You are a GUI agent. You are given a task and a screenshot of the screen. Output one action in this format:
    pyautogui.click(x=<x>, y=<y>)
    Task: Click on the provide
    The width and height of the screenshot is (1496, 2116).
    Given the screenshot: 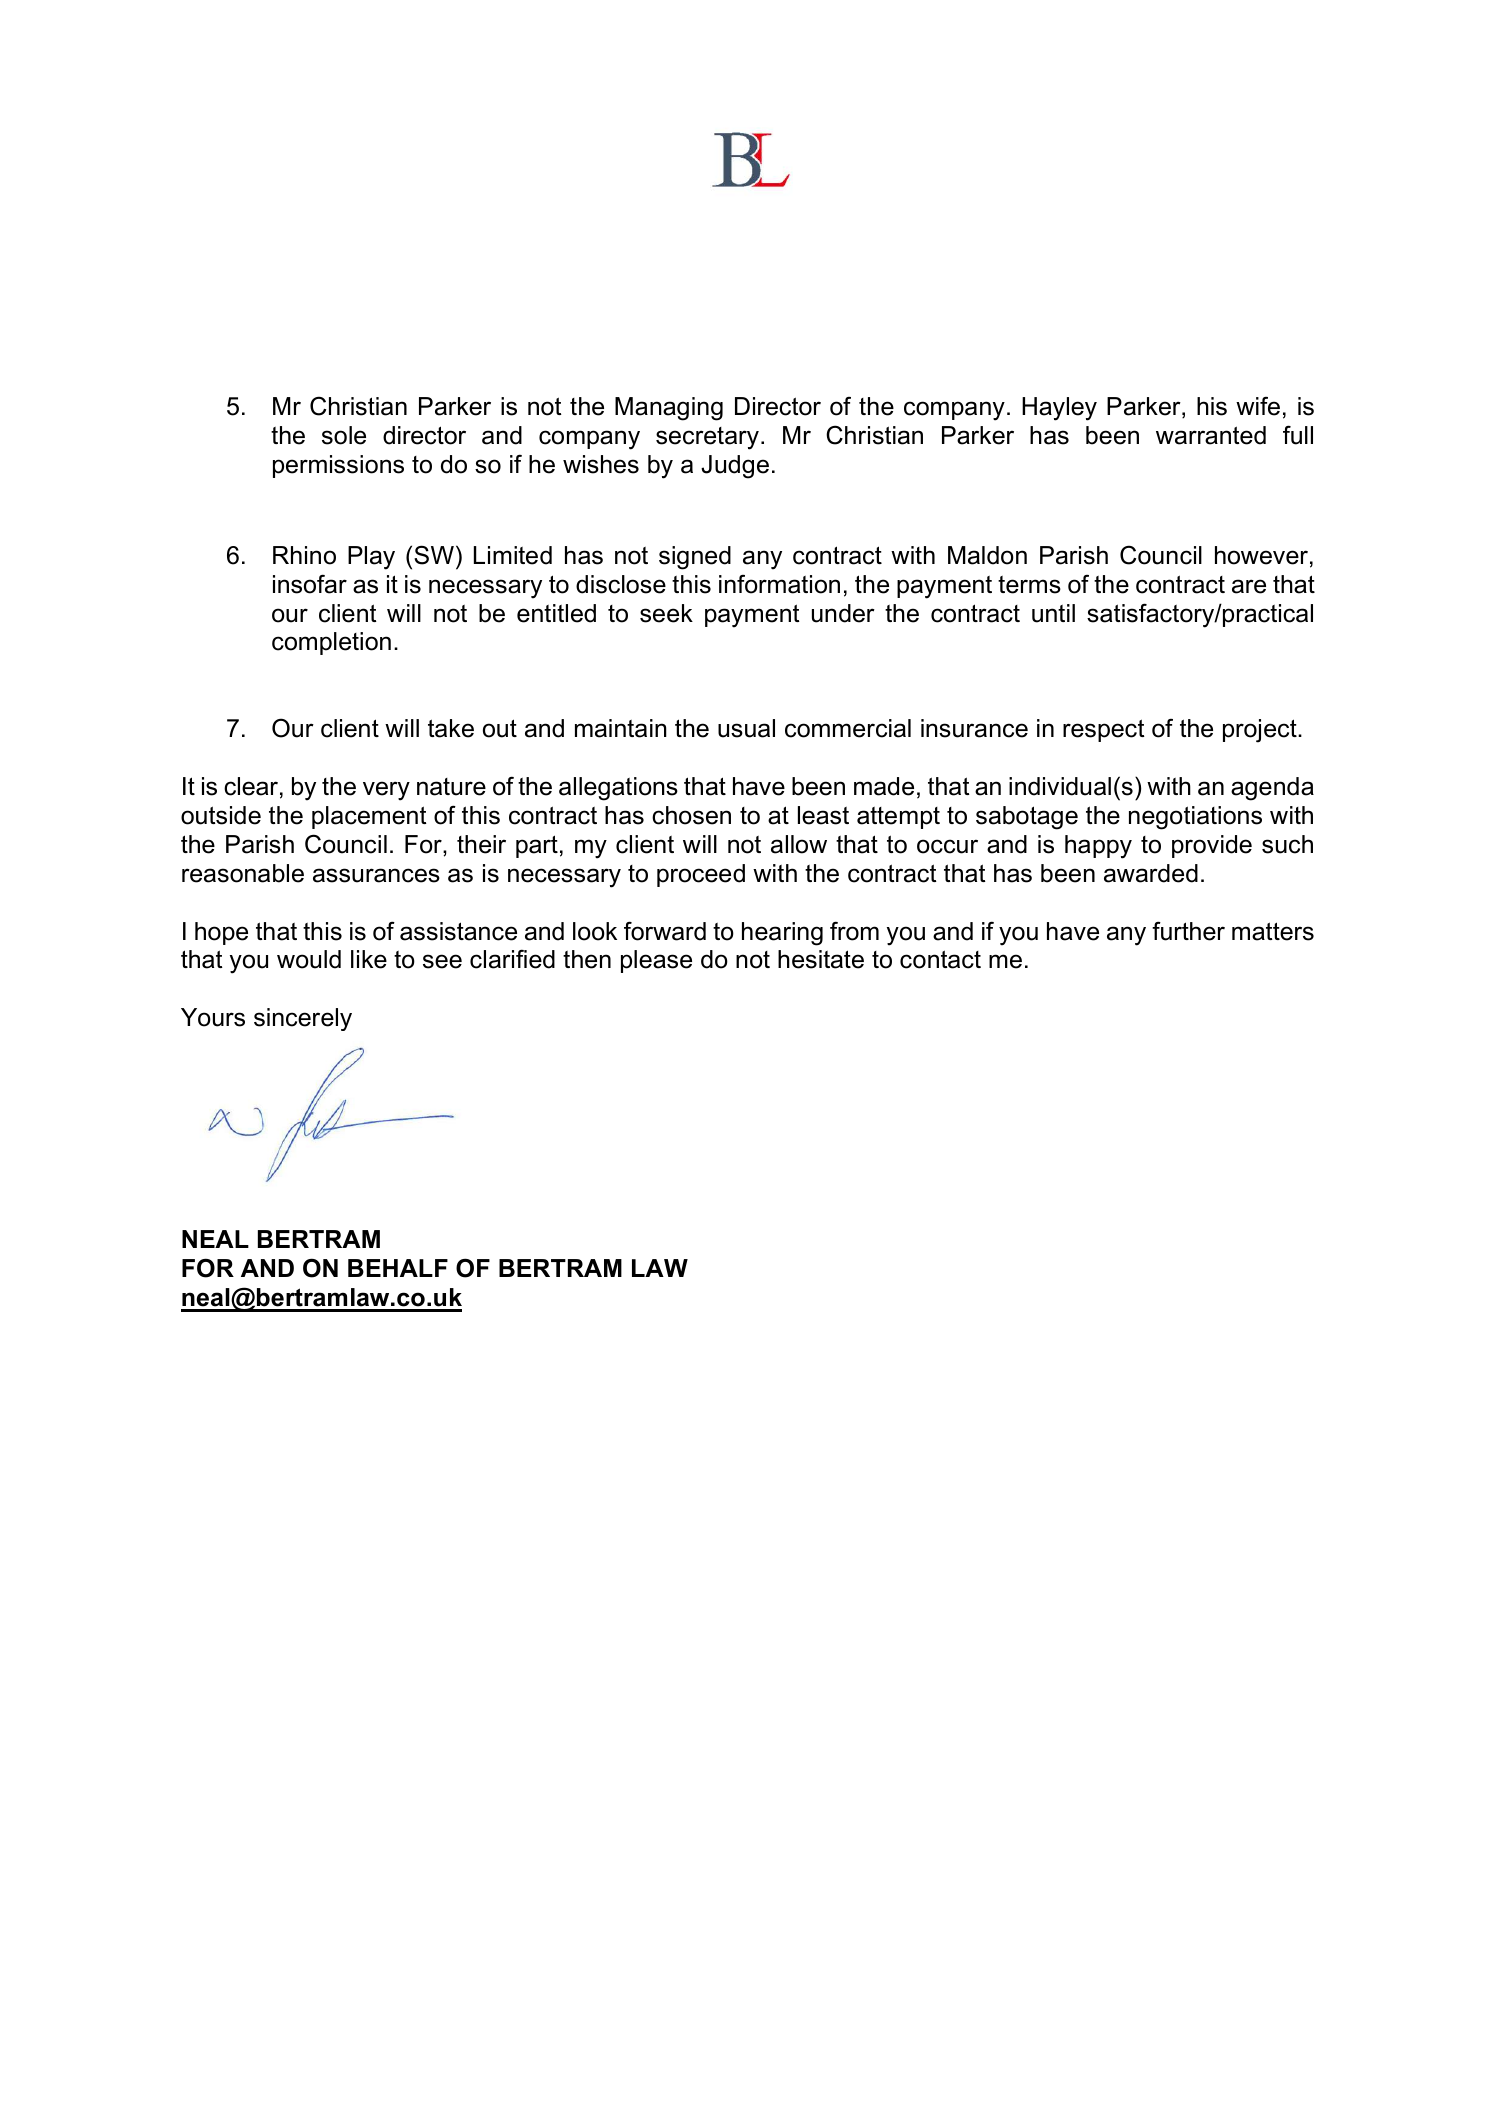 What is the action you would take?
    pyautogui.click(x=1212, y=846)
